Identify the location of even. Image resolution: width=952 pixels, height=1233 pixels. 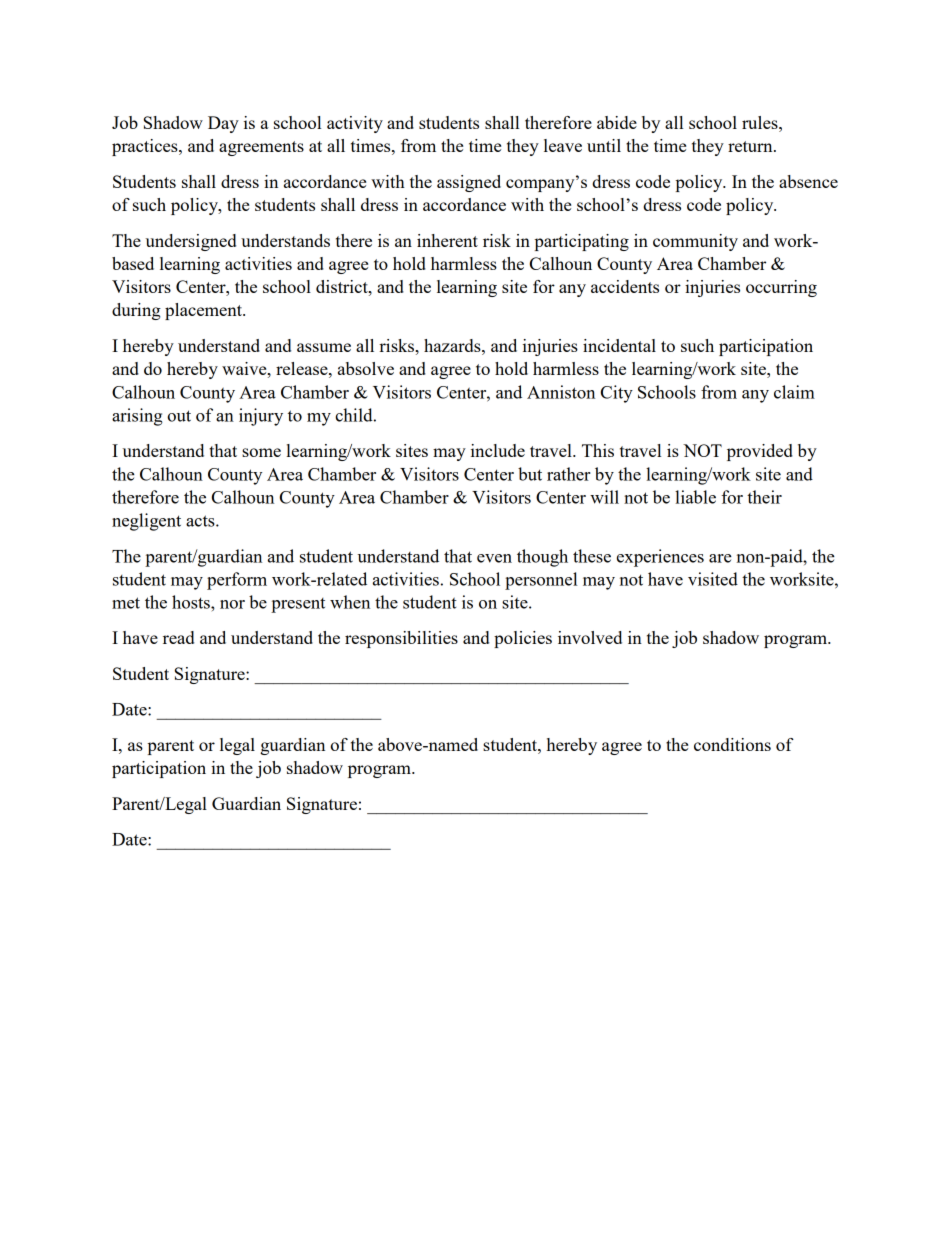
(494, 558).
